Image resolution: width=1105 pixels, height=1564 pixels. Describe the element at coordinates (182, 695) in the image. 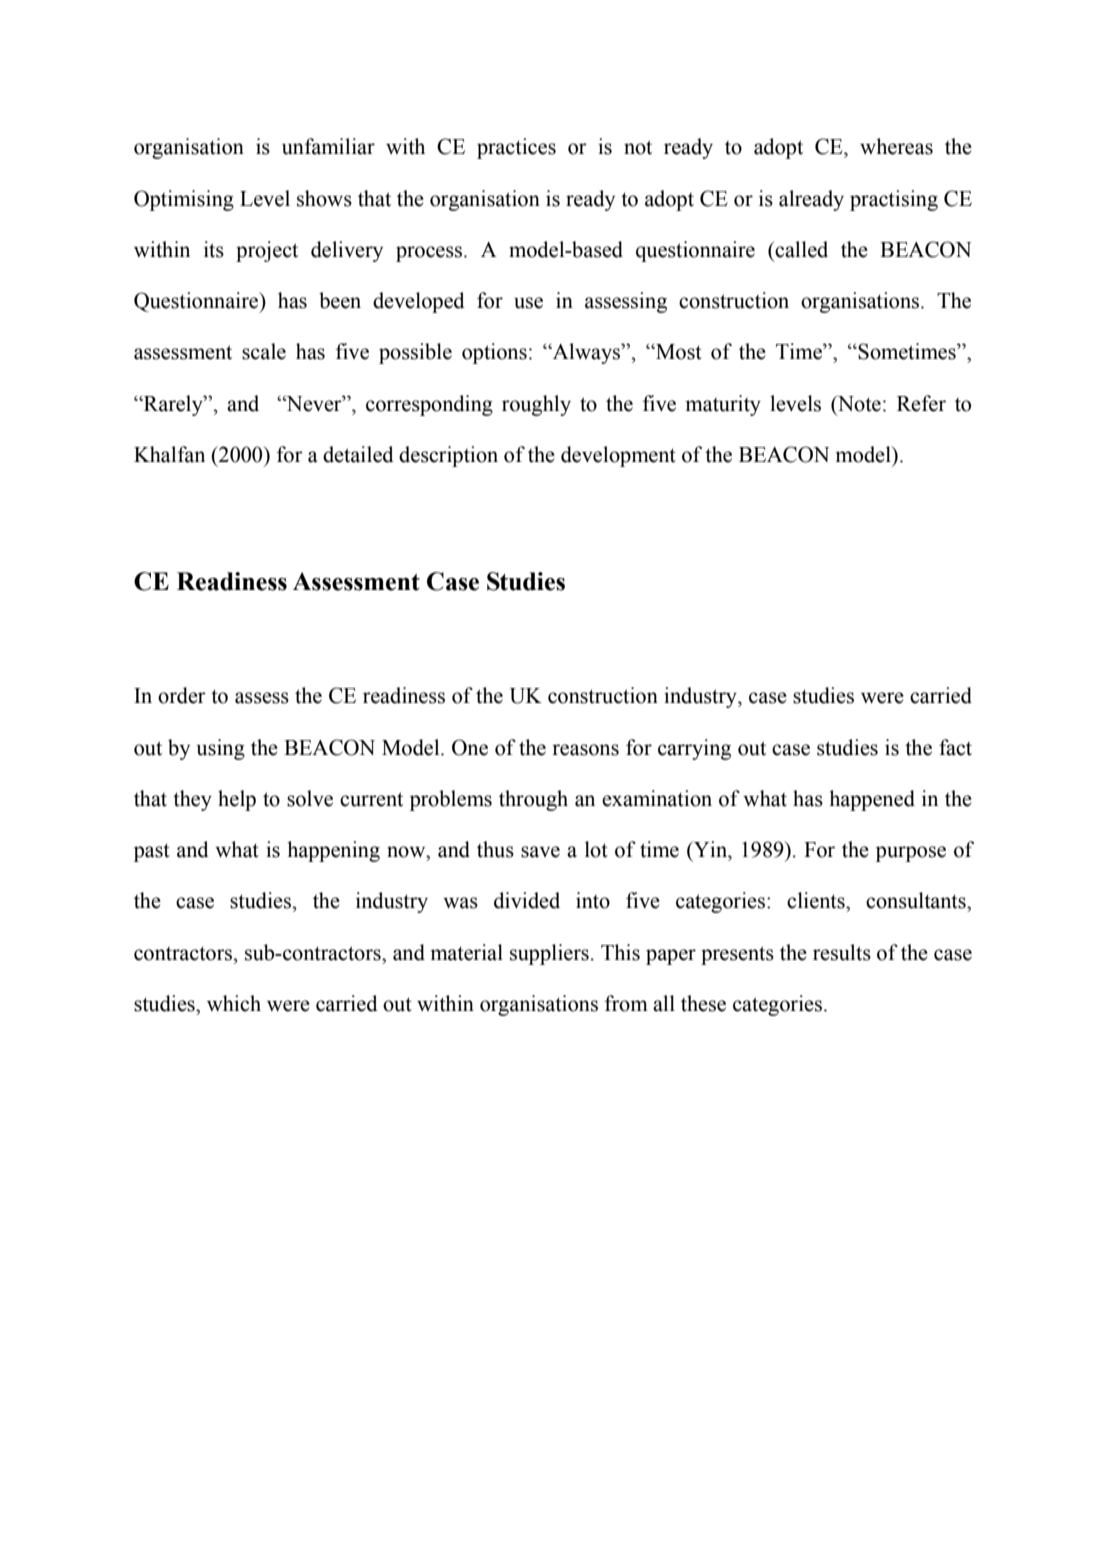

I see `order` at that location.
